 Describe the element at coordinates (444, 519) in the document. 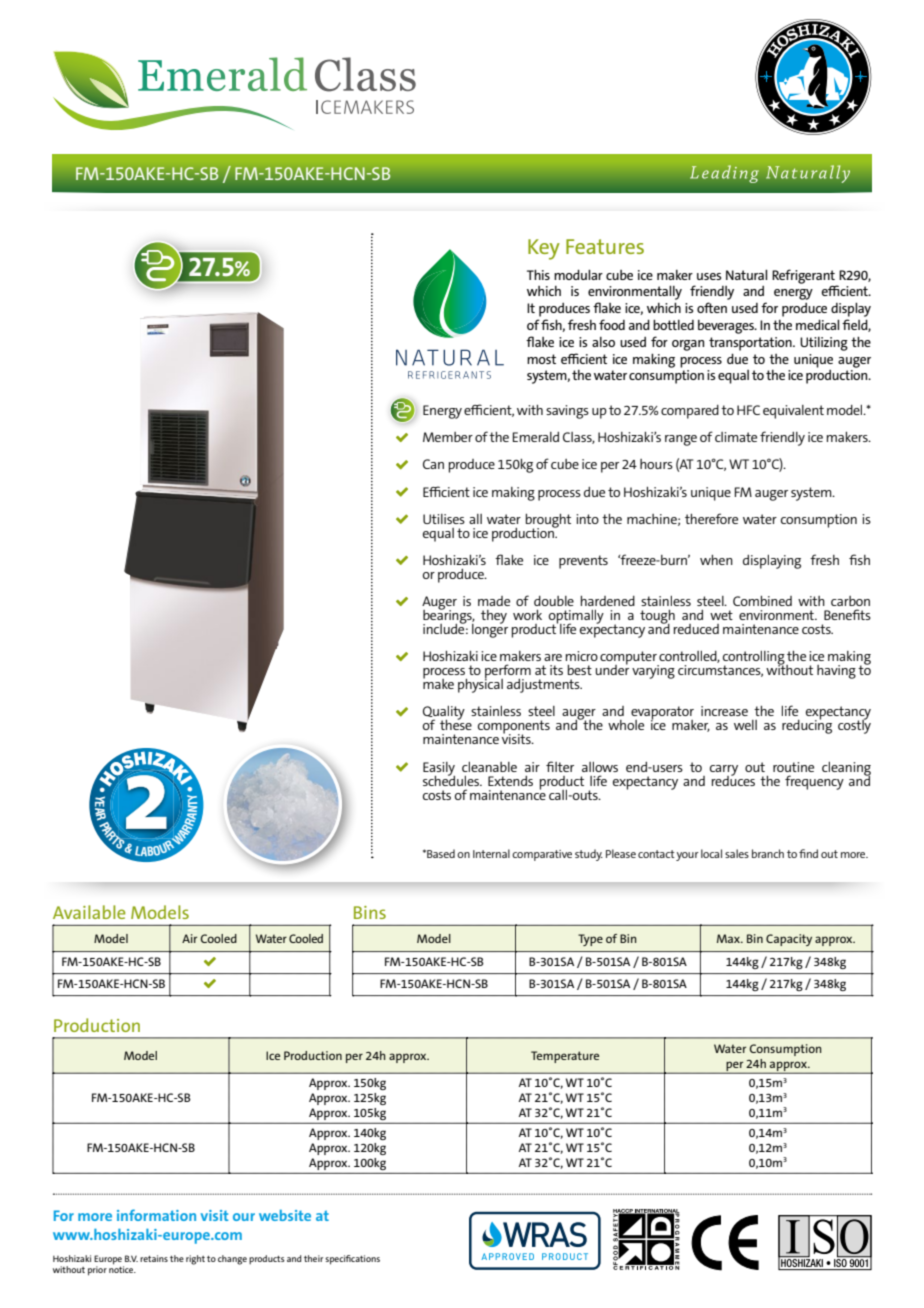

I see `Utilises` at that location.
